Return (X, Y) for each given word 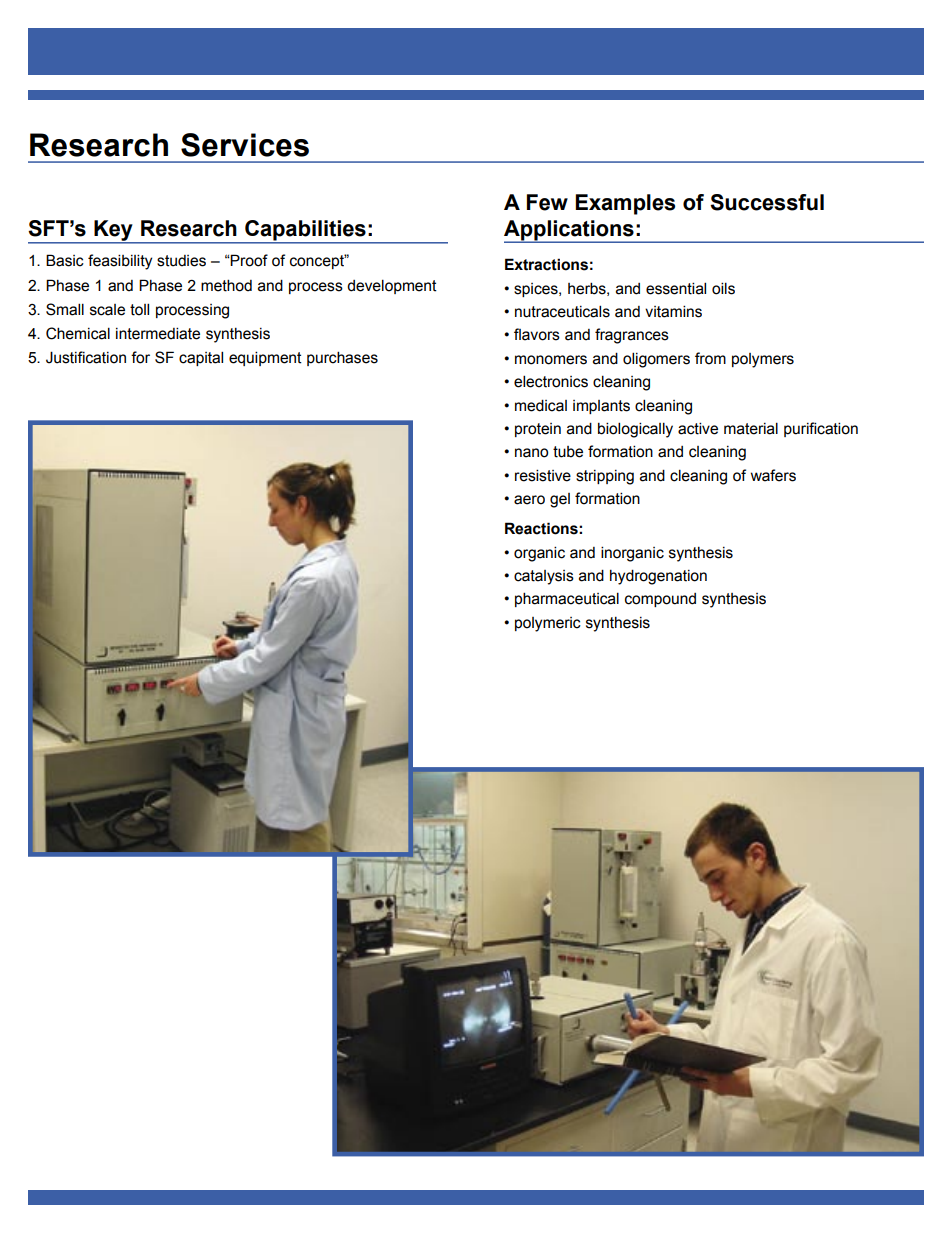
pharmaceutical (567, 599)
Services (245, 145)
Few (547, 202)
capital (201, 358)
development (392, 286)
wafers (773, 475)
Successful (767, 202)
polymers (763, 360)
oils (723, 288)
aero (529, 500)
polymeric (548, 624)
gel (560, 500)
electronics (551, 381)
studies (181, 261)
